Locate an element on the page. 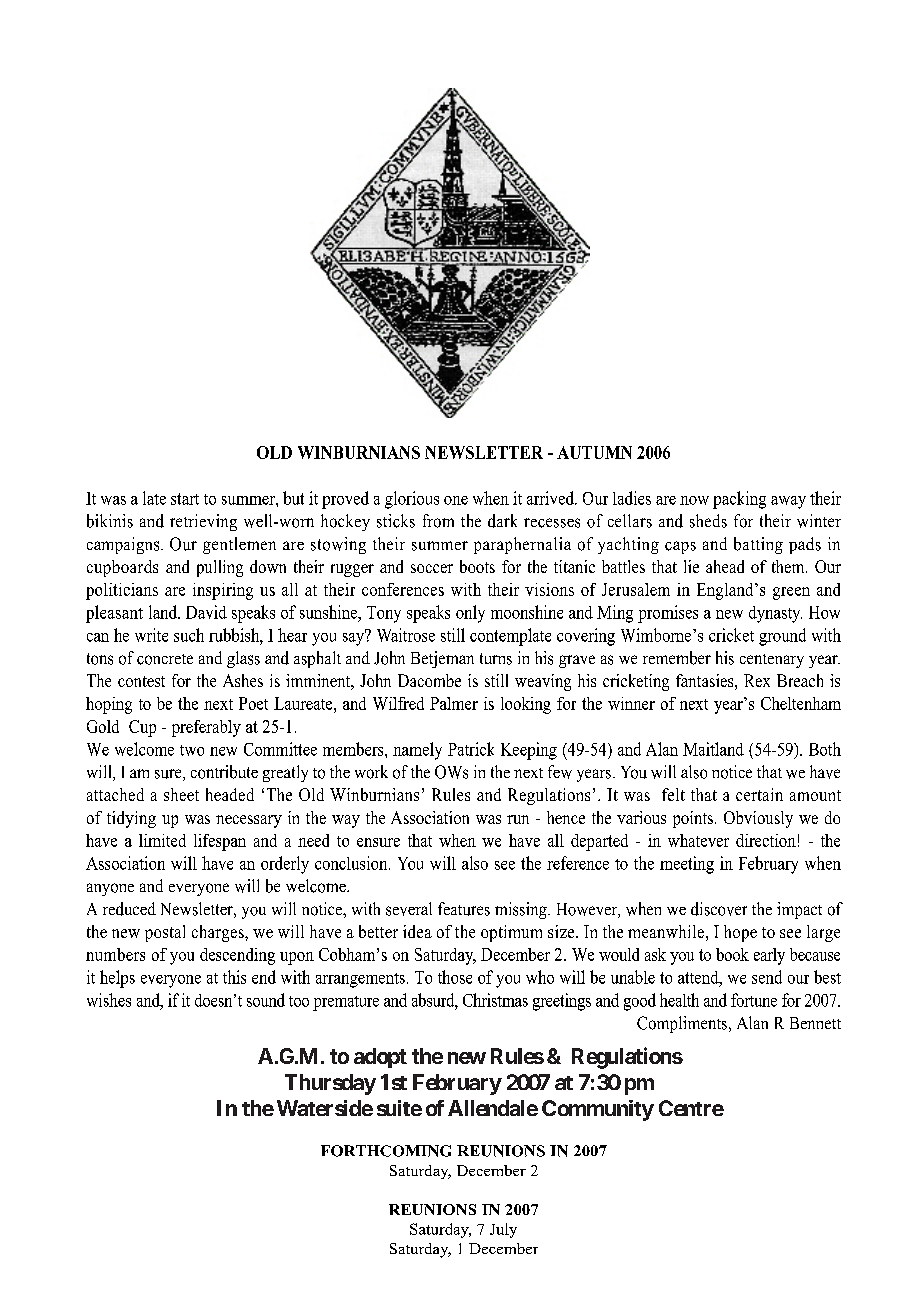  Thursday is located at coordinates (330, 1084).
